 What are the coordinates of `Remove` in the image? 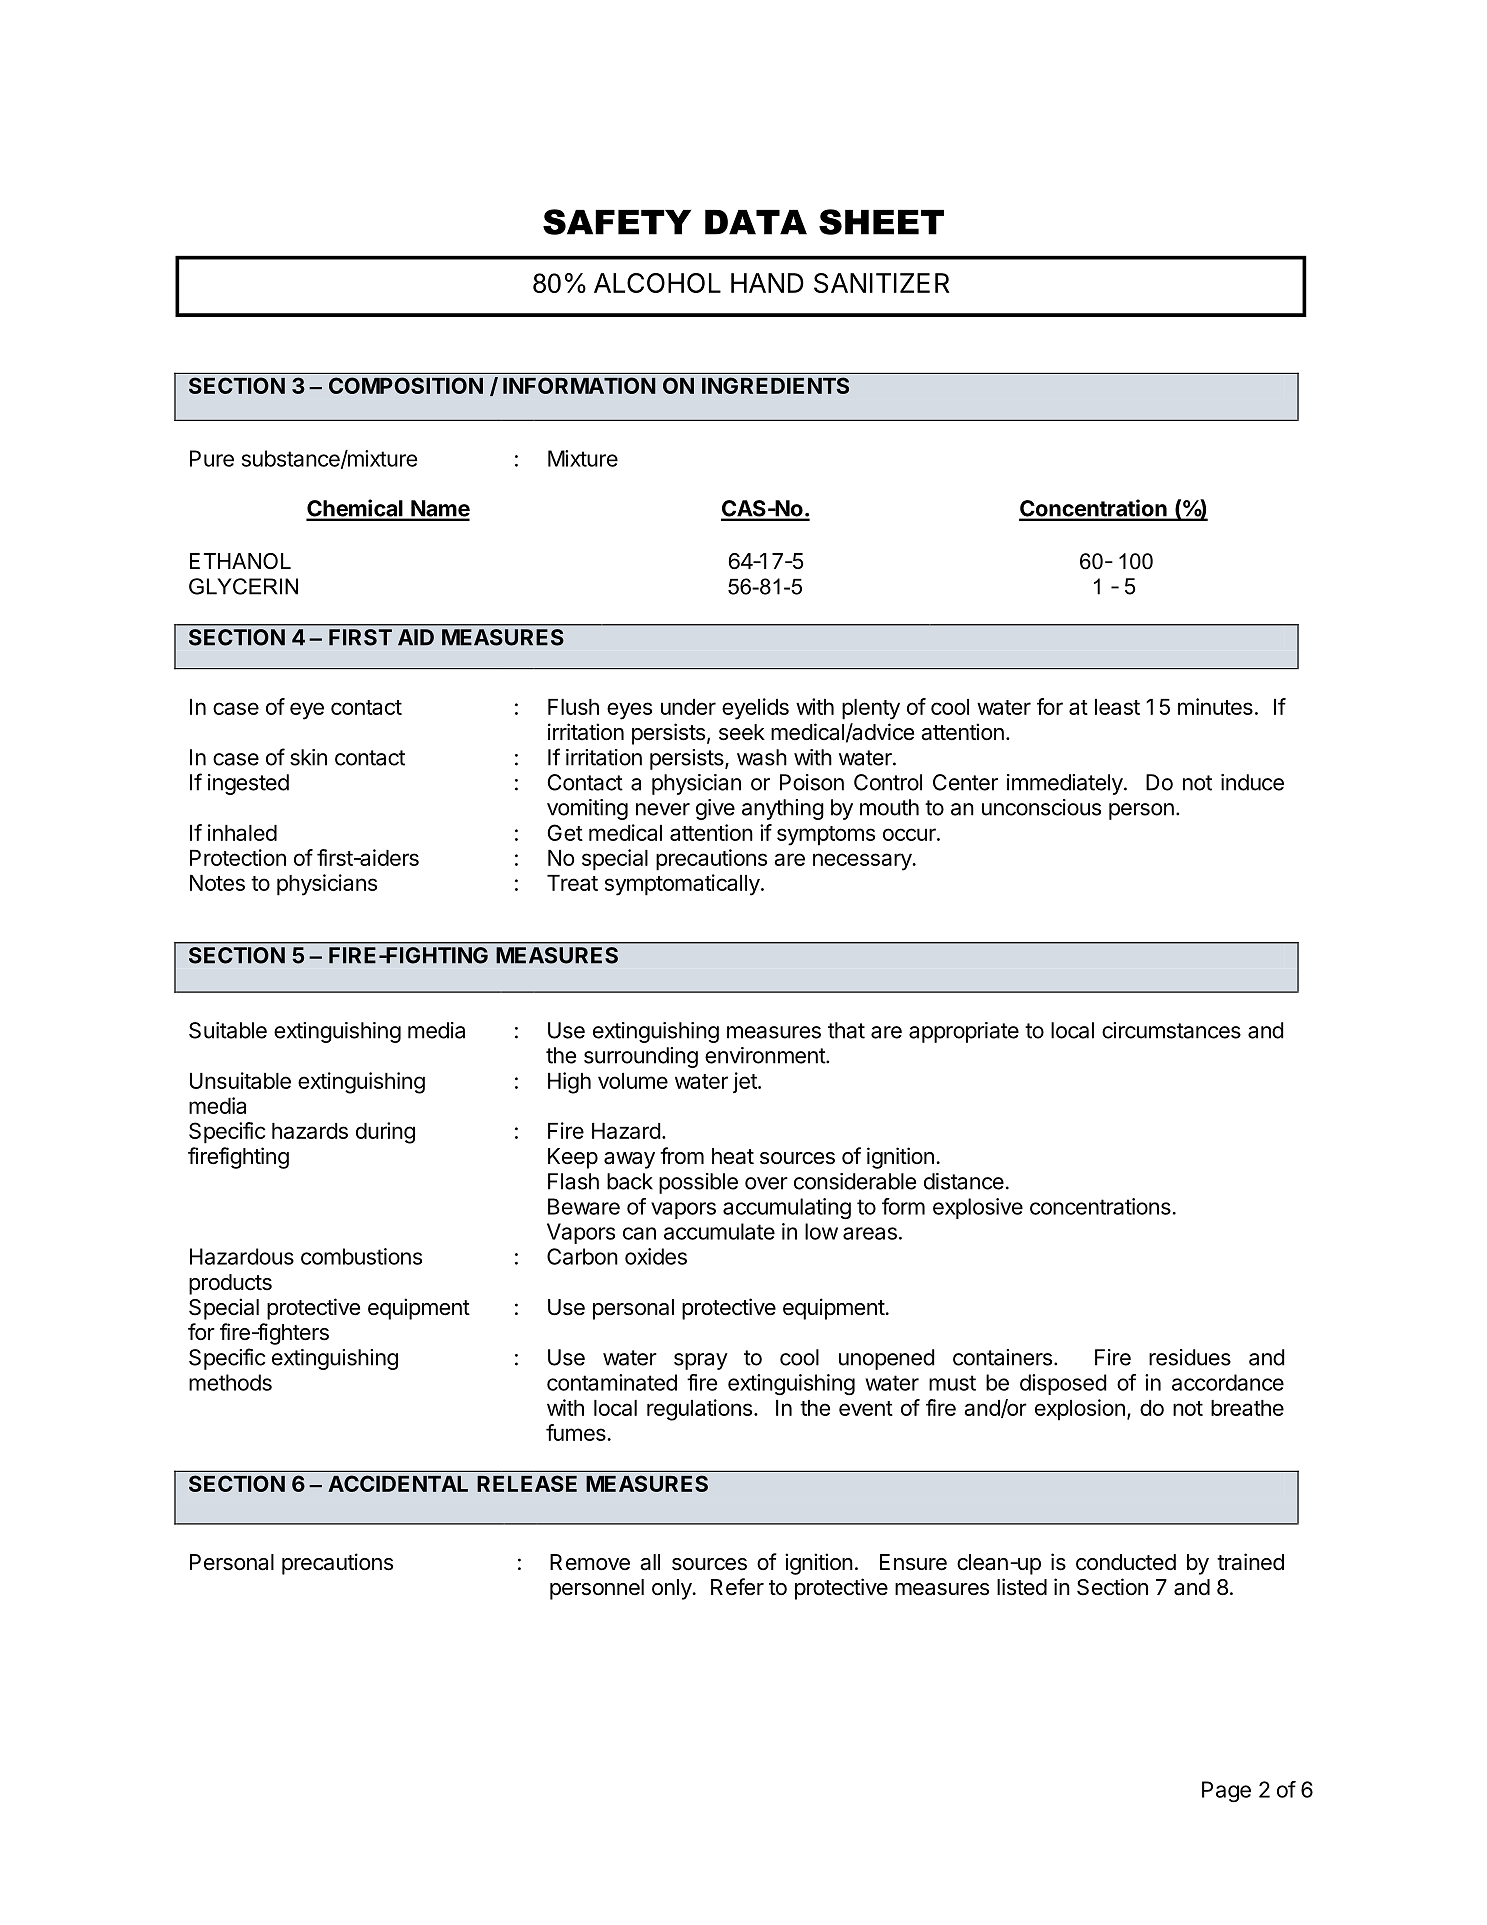 It's located at (590, 1562).
